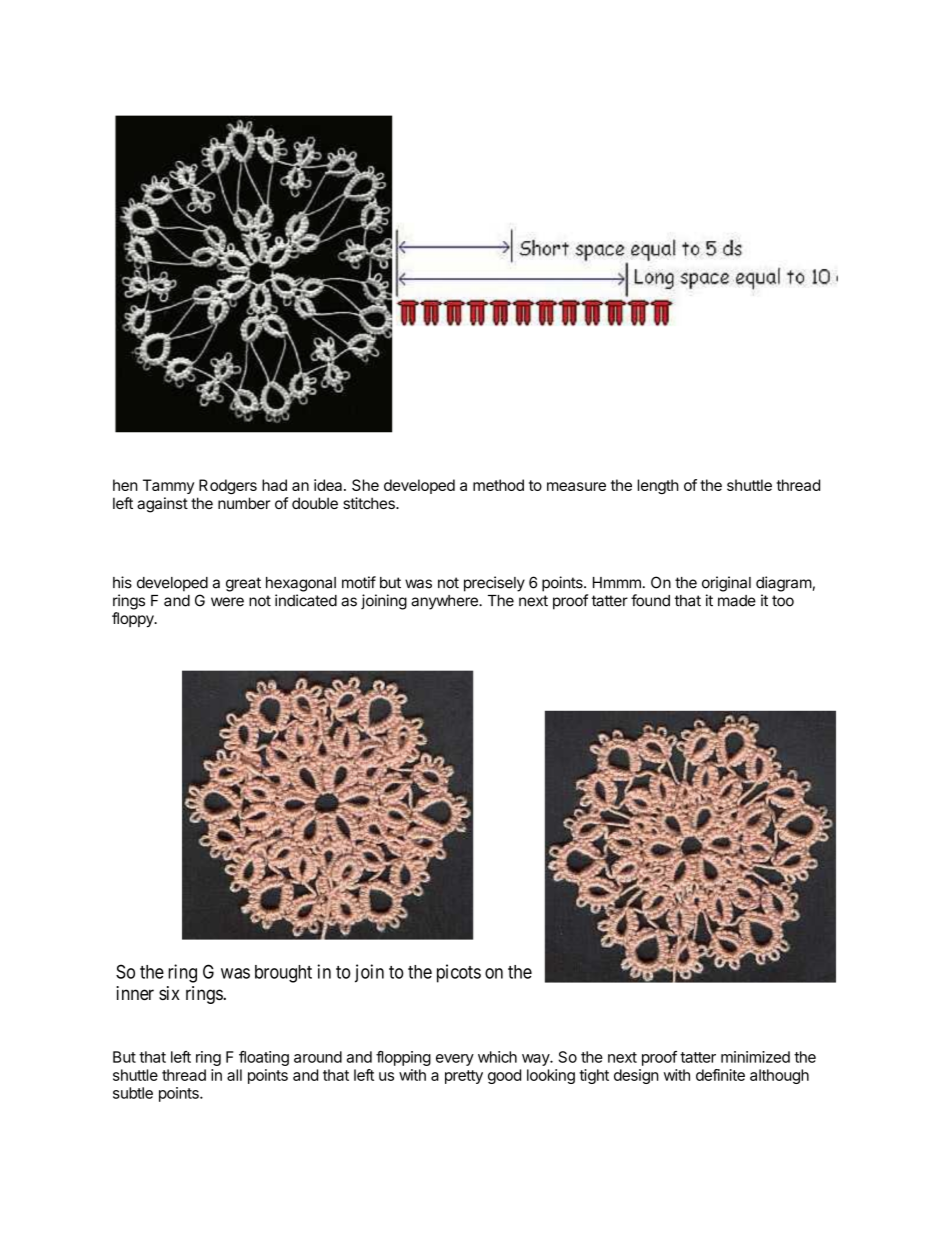 The width and height of the document is (952, 1233). I want to click on minimized, so click(755, 1057).
